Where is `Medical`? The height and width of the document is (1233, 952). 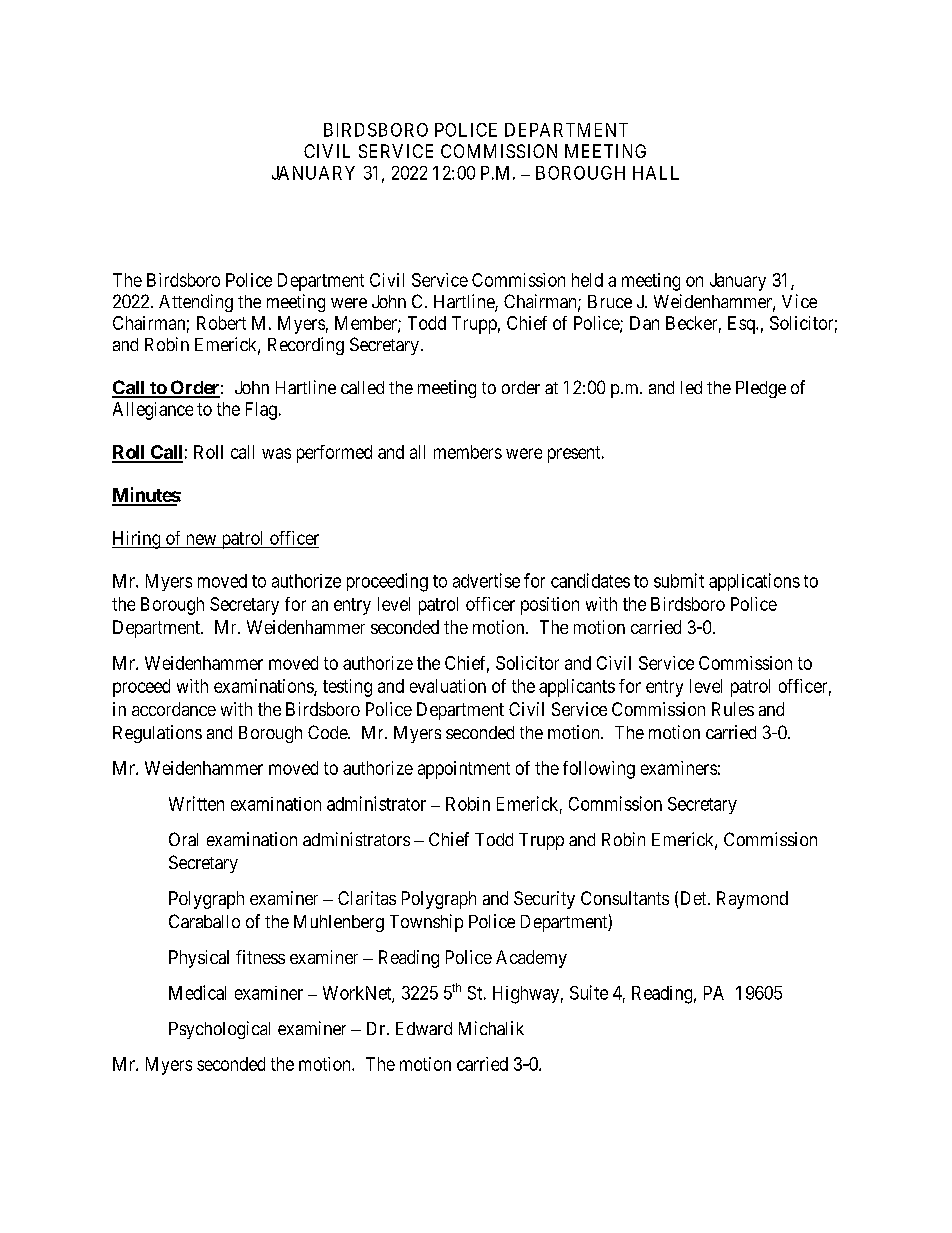
Medical is located at coordinates (197, 992).
